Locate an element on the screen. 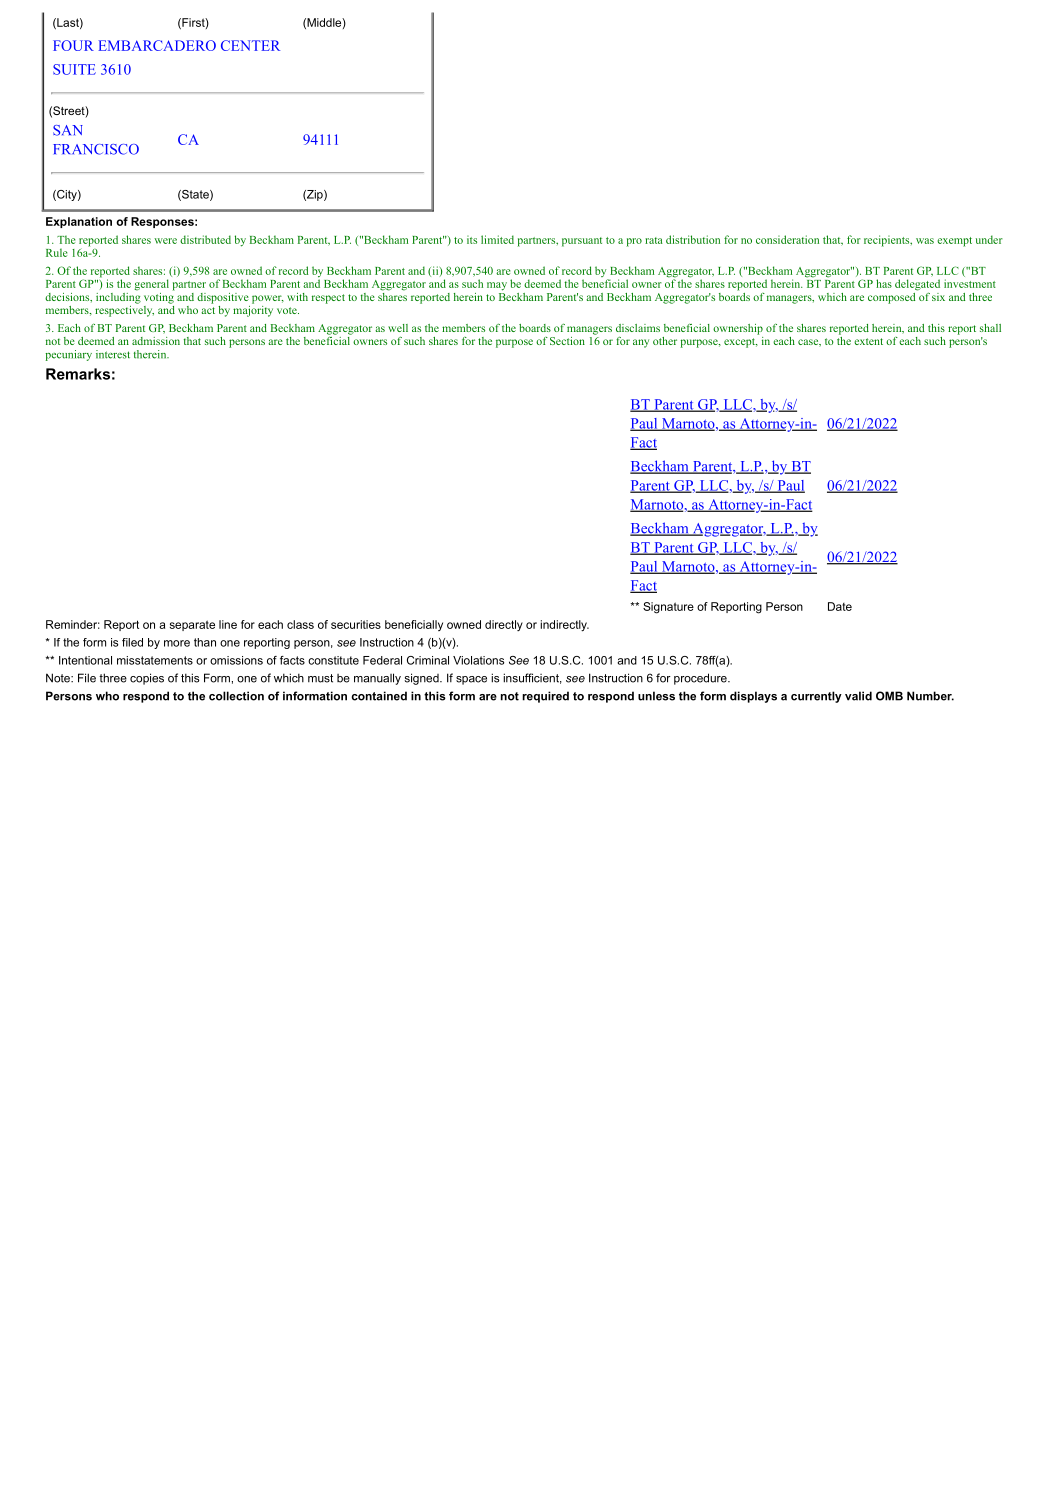 This screenshot has height=1506, width=1064. space is located at coordinates (471, 680).
